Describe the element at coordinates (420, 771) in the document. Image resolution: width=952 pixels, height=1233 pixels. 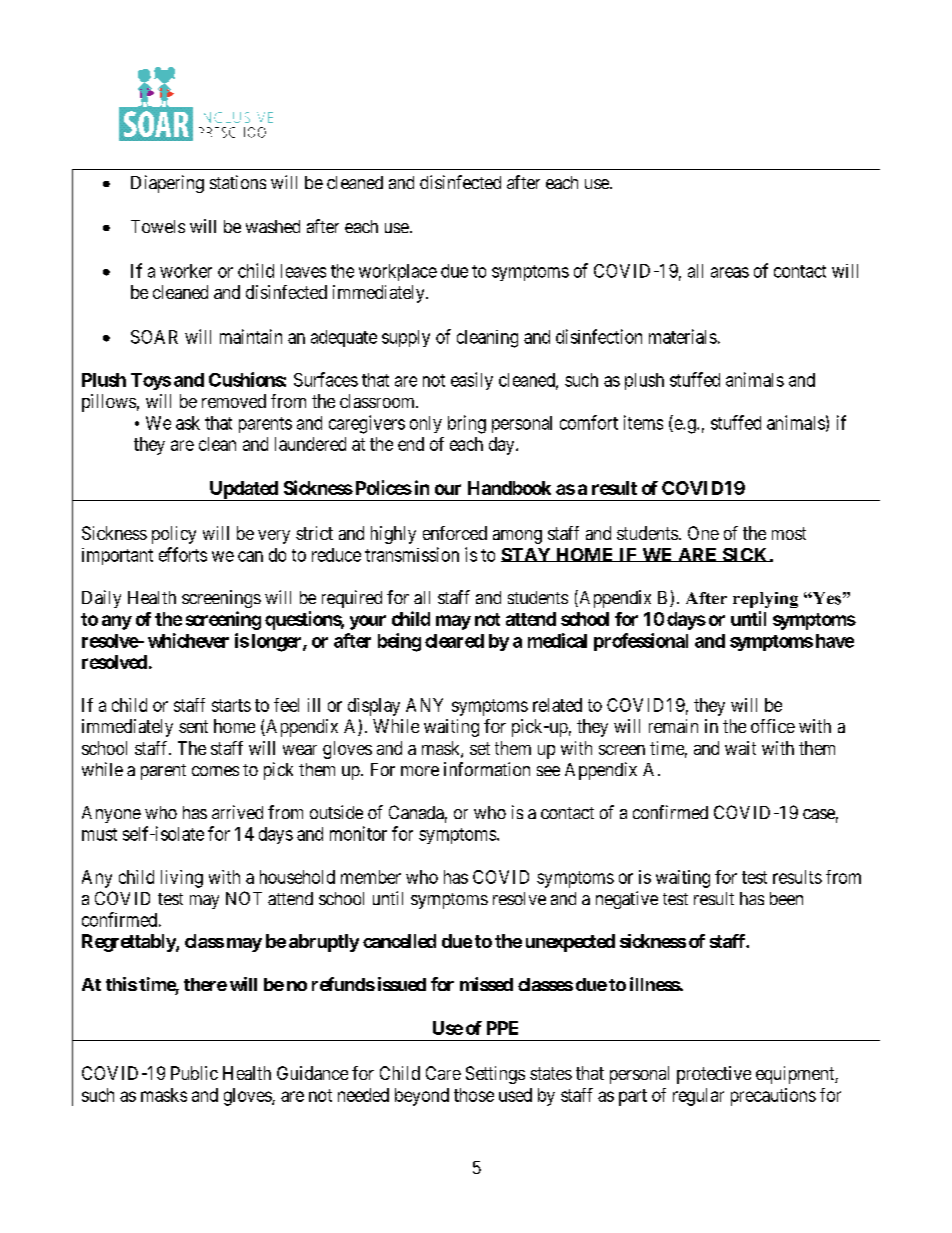
I see `more` at that location.
